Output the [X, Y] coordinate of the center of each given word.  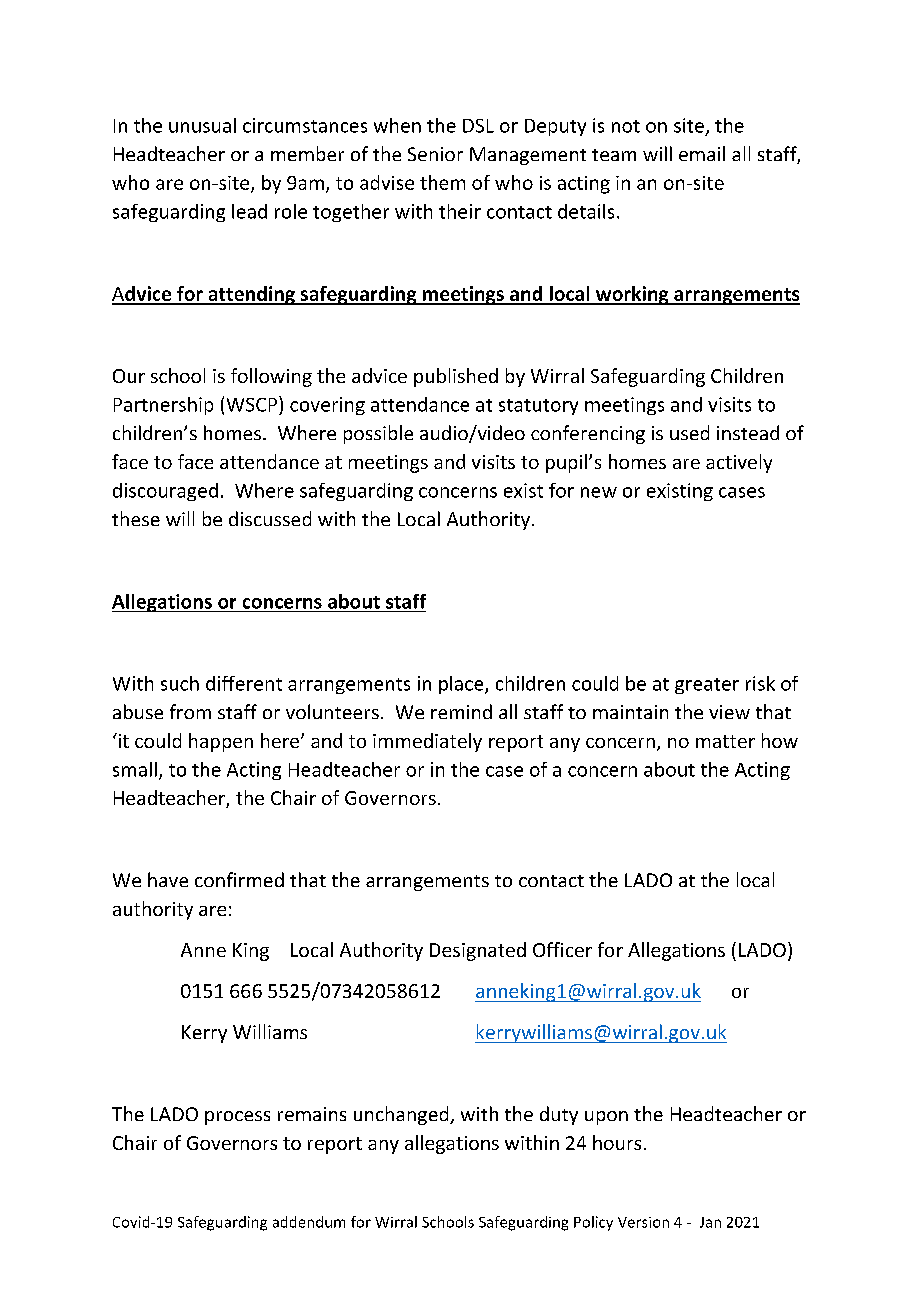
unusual [202, 125]
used [689, 432]
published [456, 377]
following [271, 377]
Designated [478, 951]
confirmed [239, 879]
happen [221, 742]
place [462, 685]
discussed [270, 518]
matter [725, 741]
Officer [562, 949]
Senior [435, 154]
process [237, 1118]
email [702, 153]
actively [739, 463]
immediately [427, 742]
